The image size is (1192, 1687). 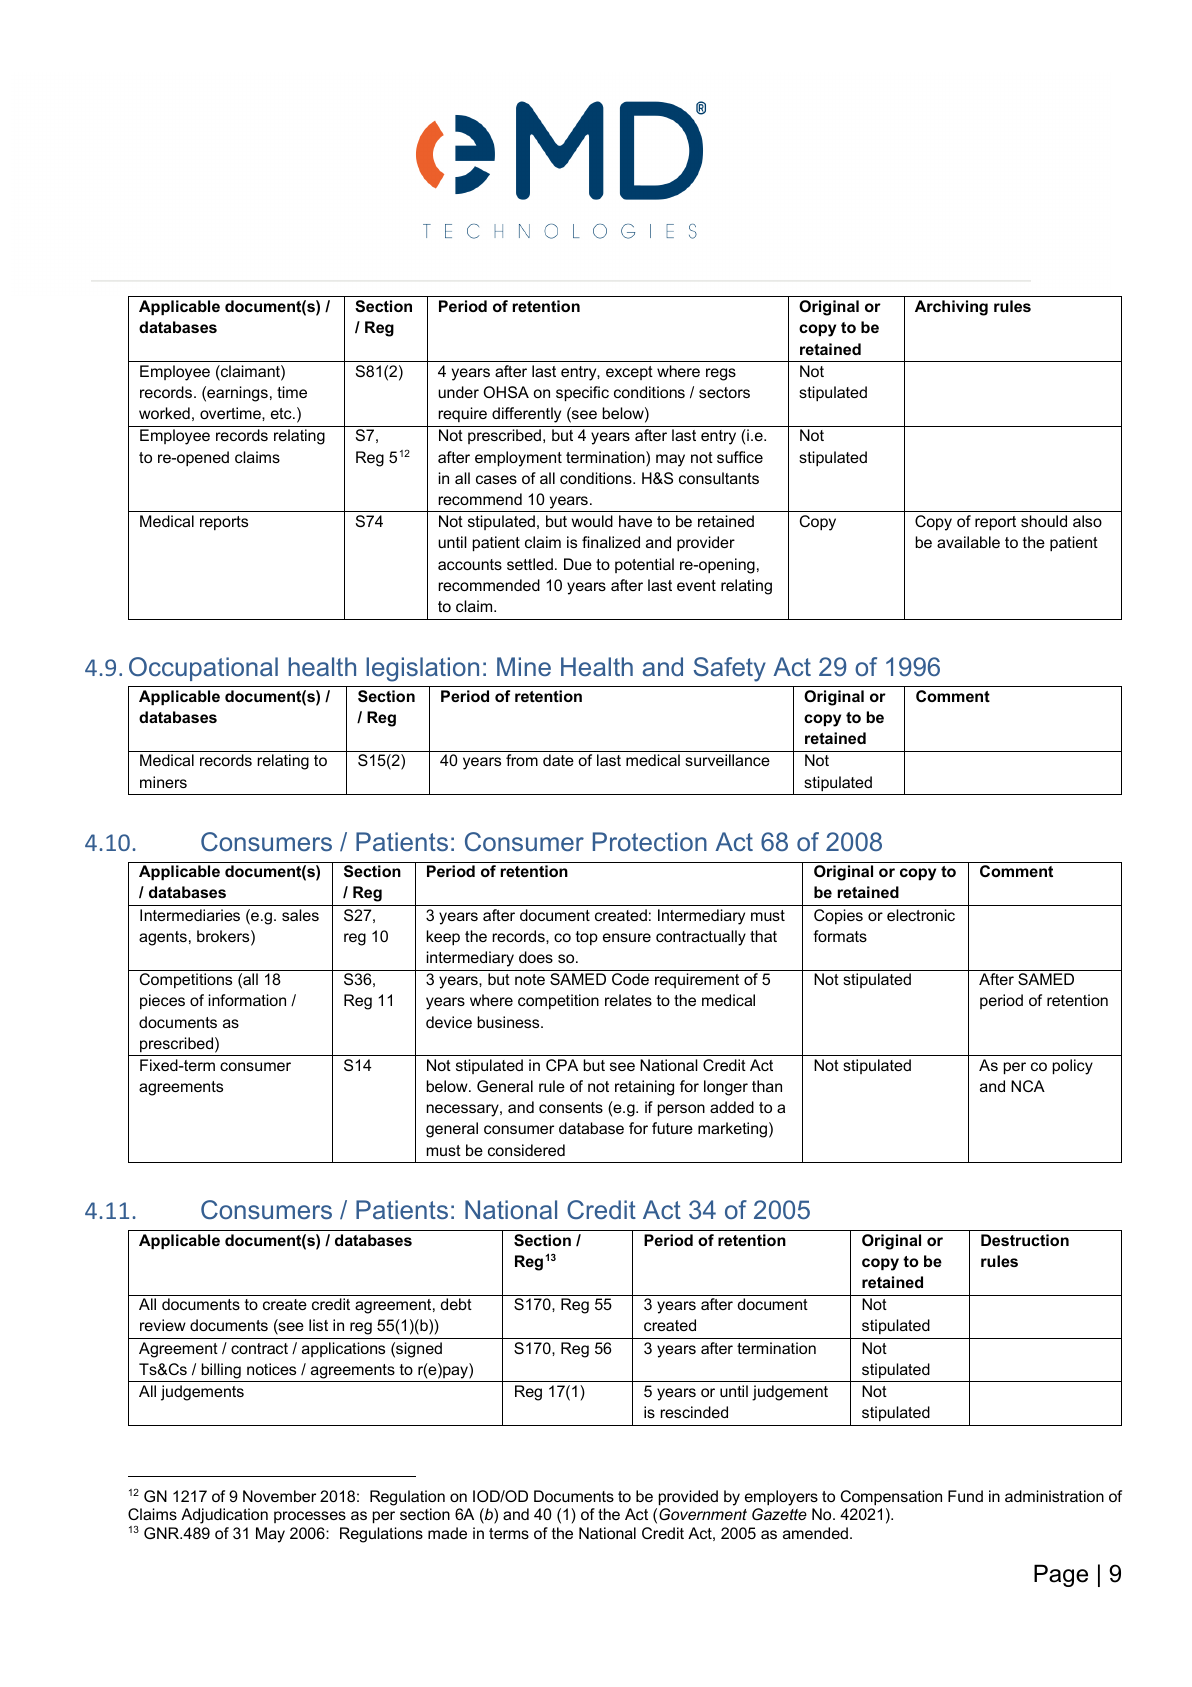 What do you see at coordinates (282, 413) in the screenshot?
I see `etc` at bounding box center [282, 413].
